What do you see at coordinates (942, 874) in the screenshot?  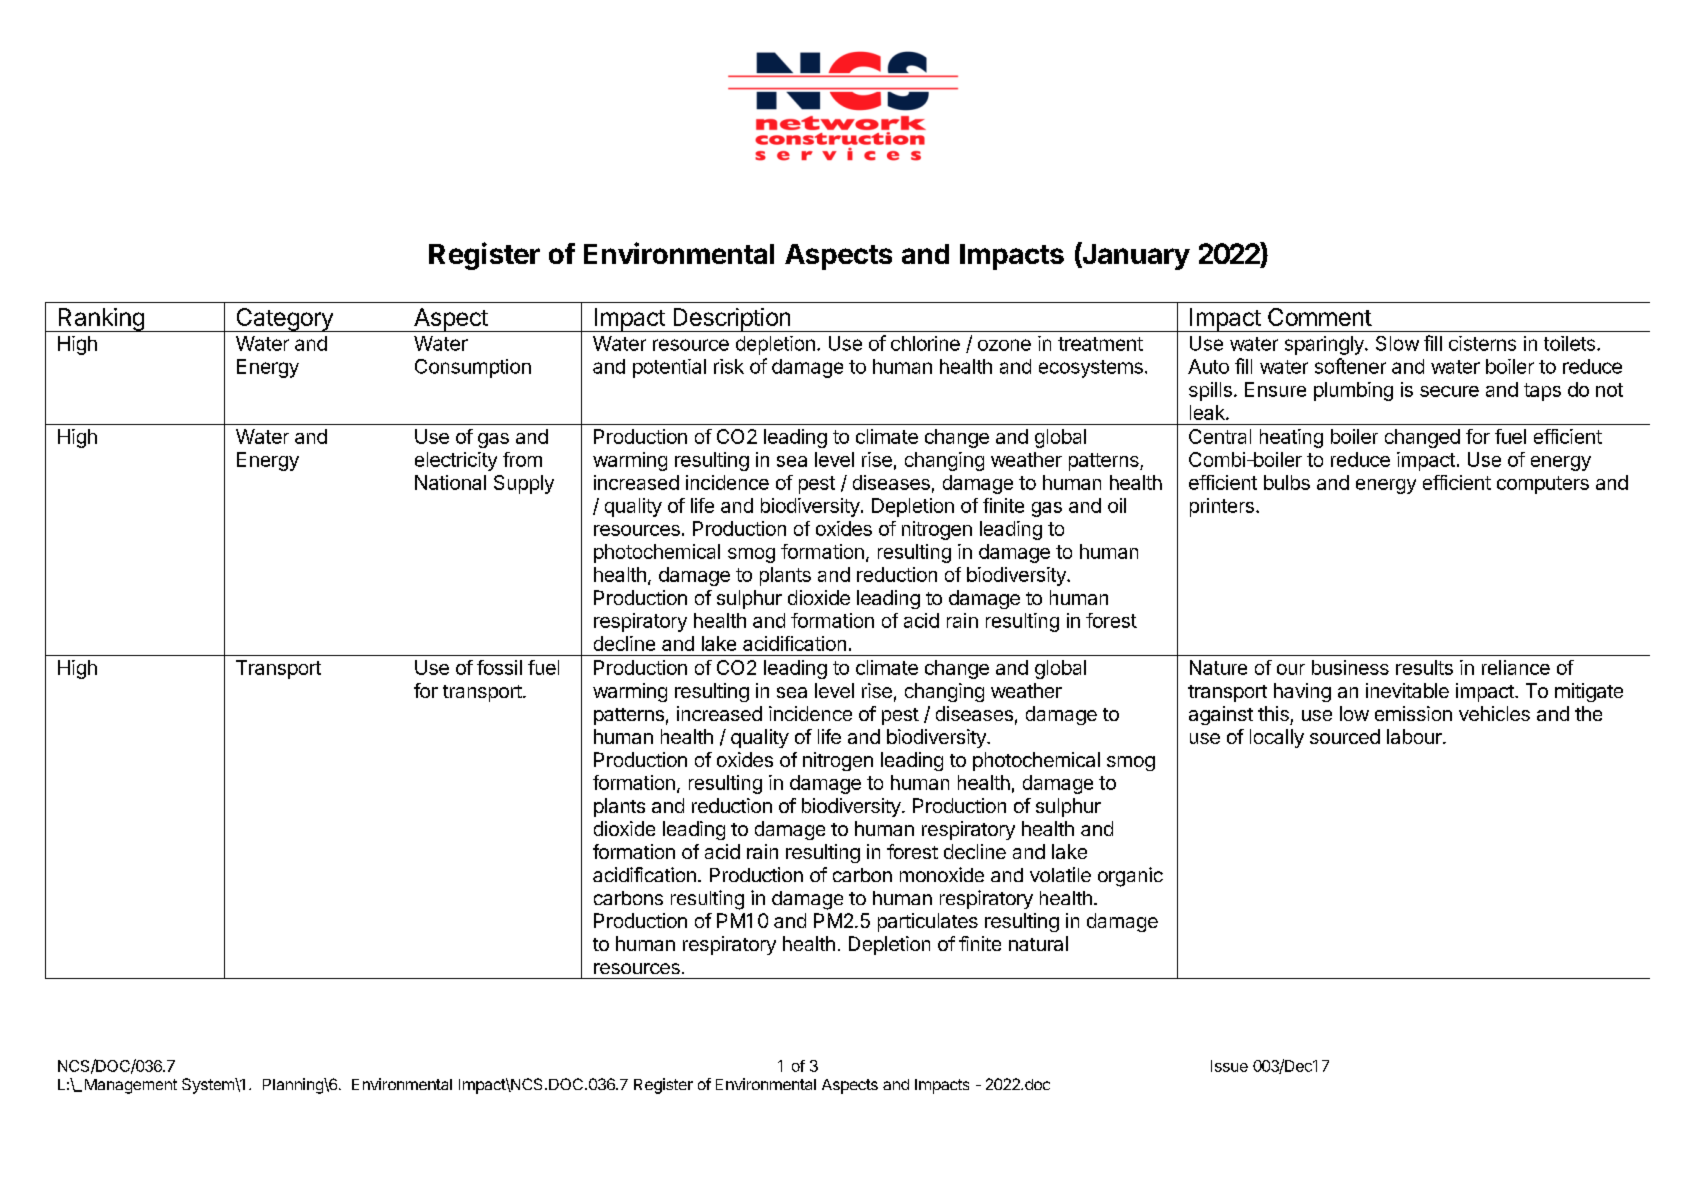 I see `monoxide` at bounding box center [942, 874].
